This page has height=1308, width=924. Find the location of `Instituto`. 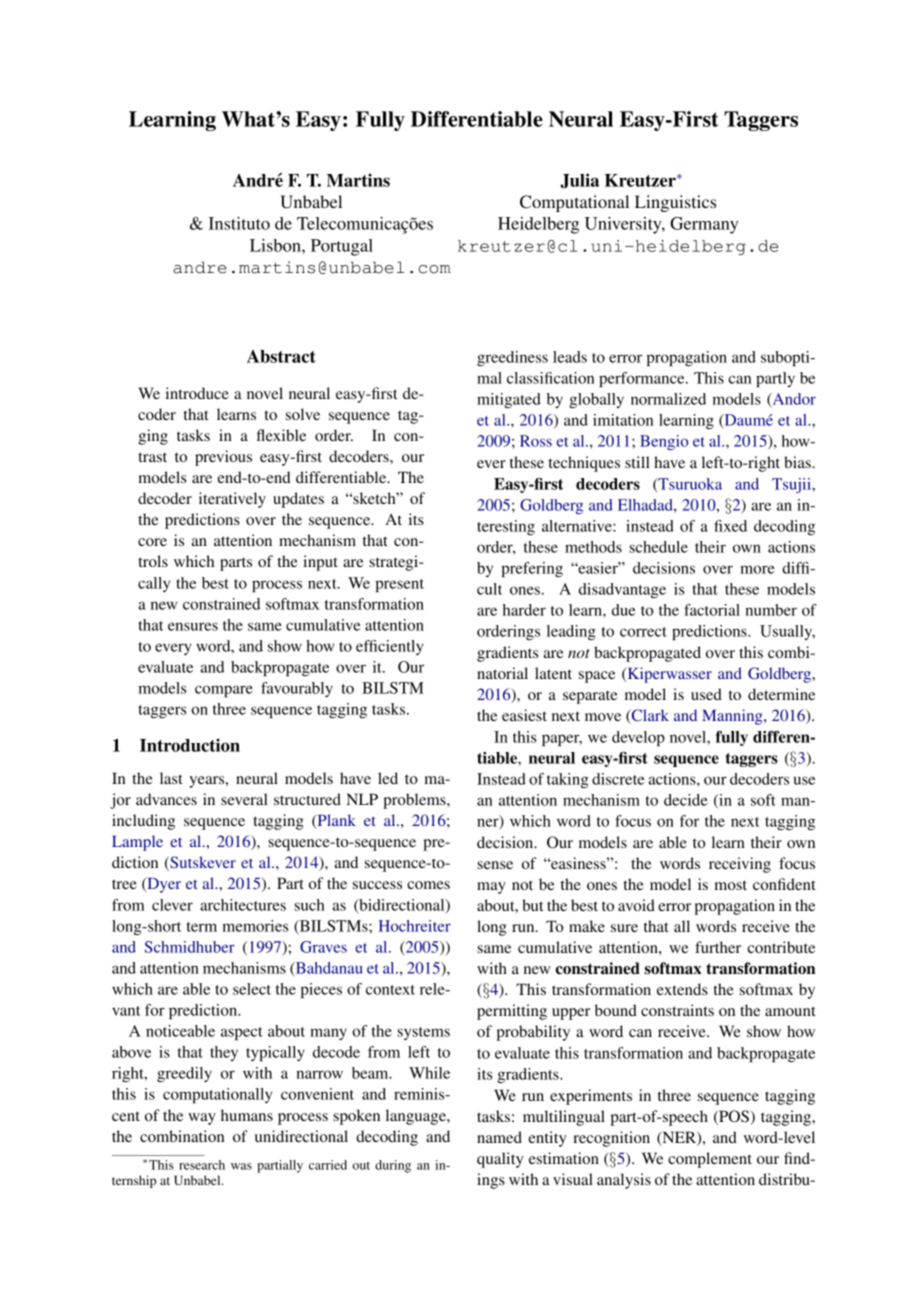

Instituto is located at coordinates (239, 223).
